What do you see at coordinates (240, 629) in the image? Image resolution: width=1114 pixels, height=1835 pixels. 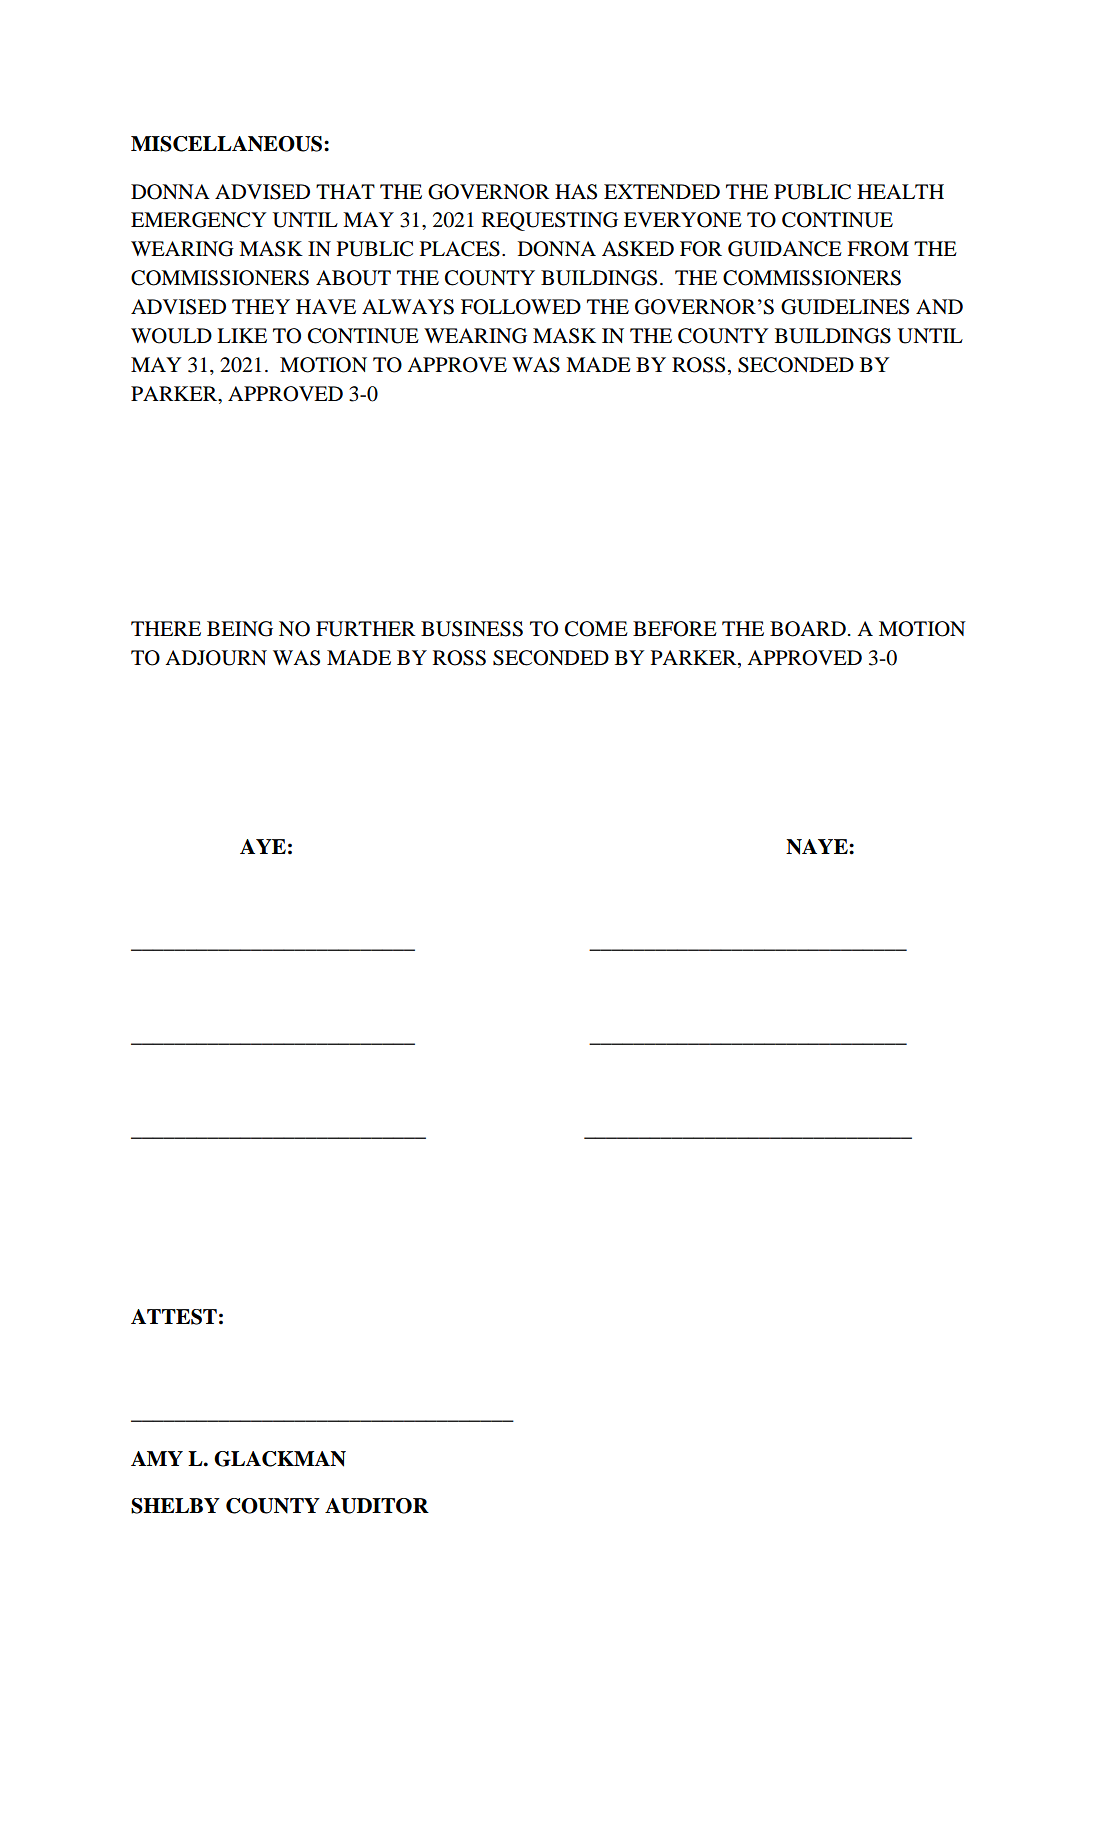 I see `BEING` at bounding box center [240, 629].
